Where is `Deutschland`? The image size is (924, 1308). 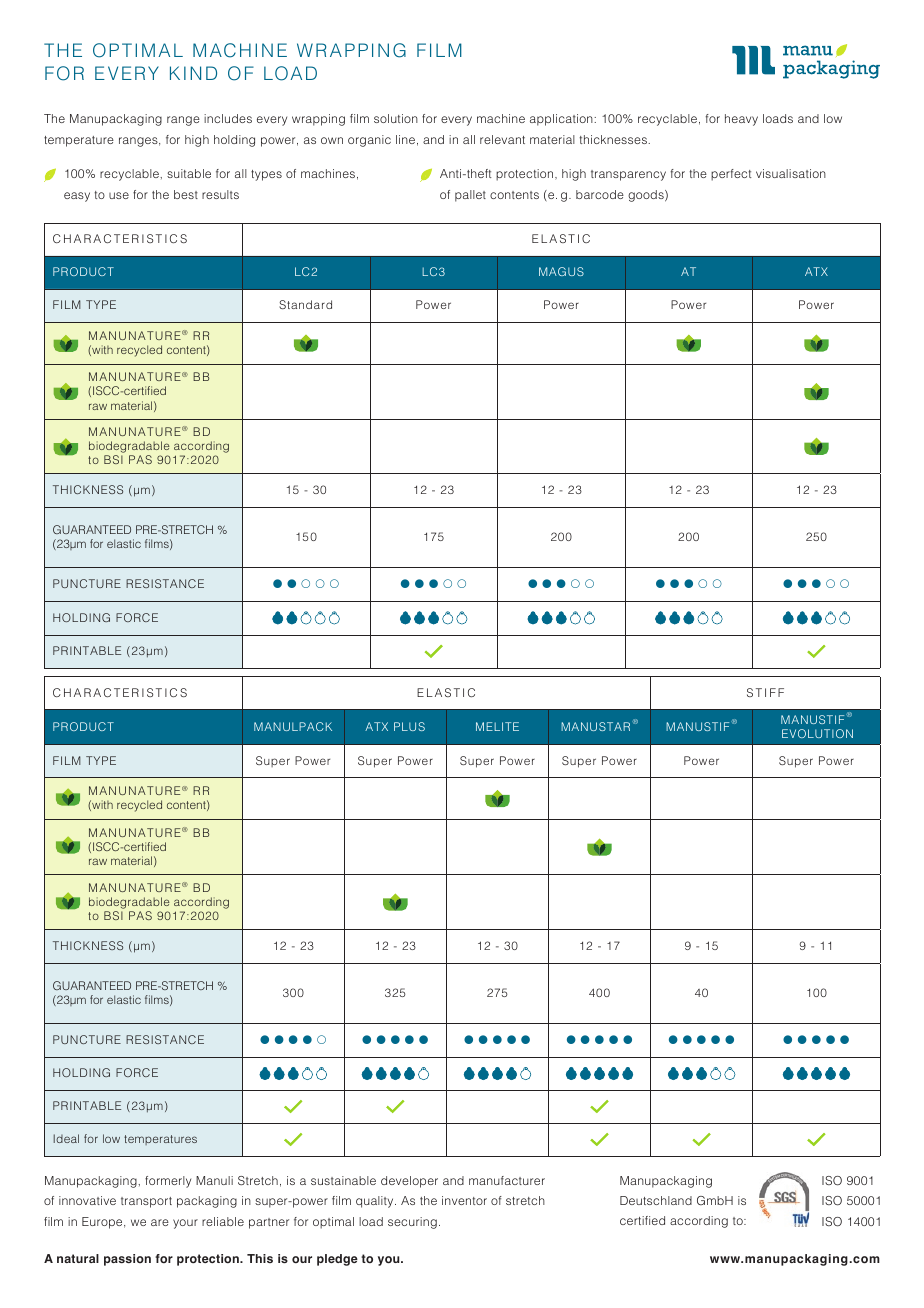 Deutschland is located at coordinates (656, 1200).
